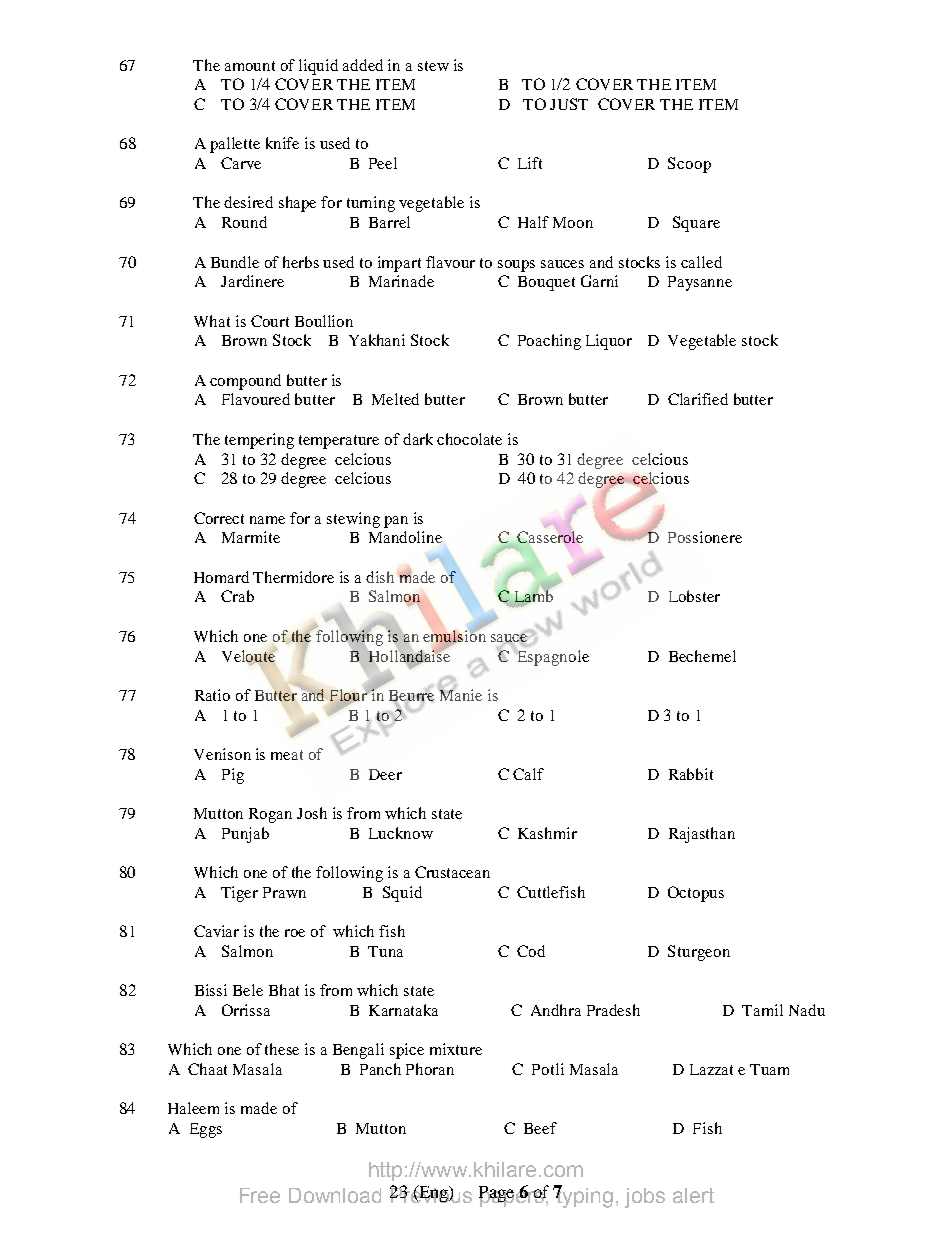 Image resolution: width=952 pixels, height=1233 pixels. What do you see at coordinates (452, 872) in the page?
I see `Crustacean` at bounding box center [452, 872].
